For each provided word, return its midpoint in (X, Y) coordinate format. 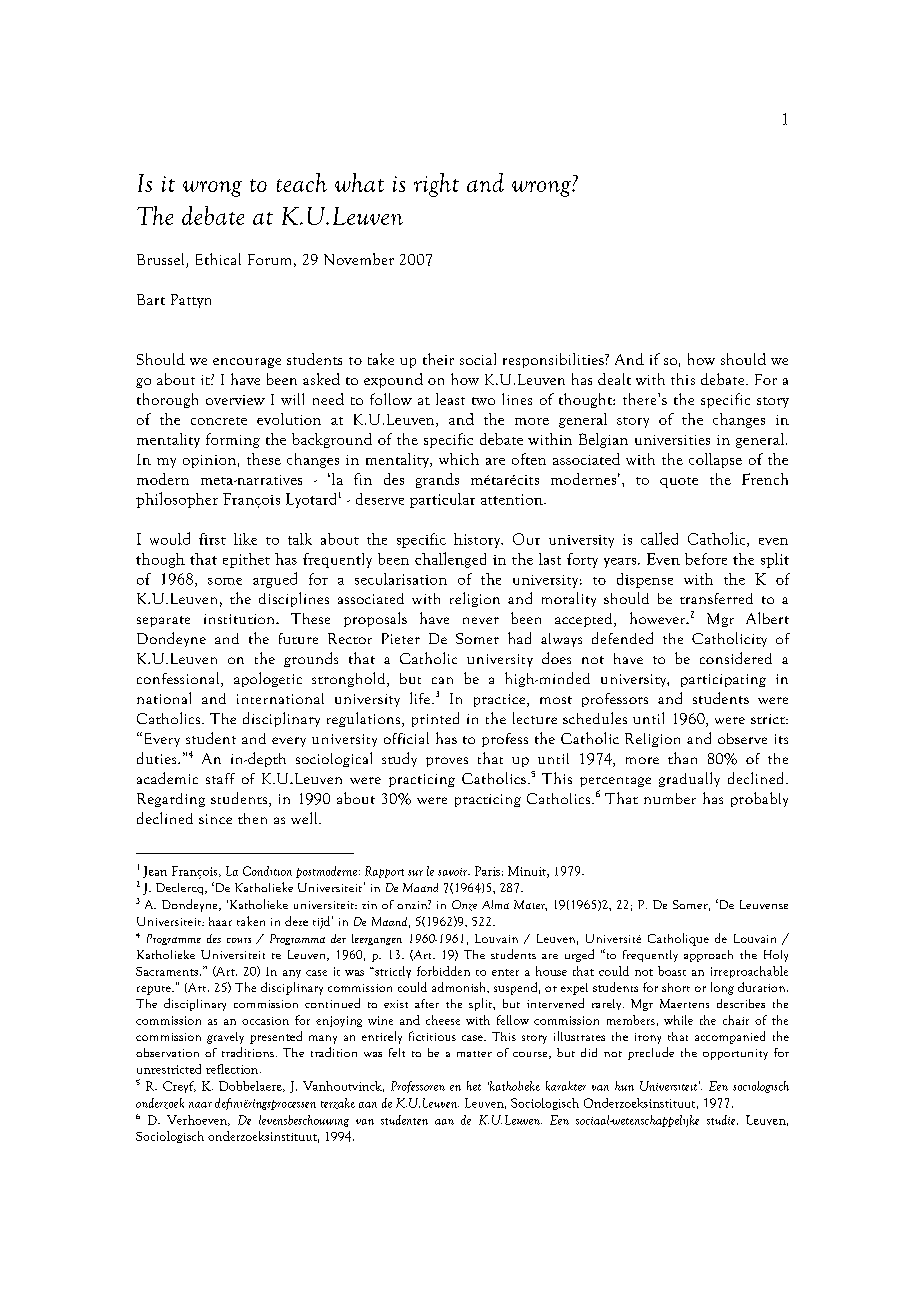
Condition (267, 871)
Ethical (218, 259)
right (436, 185)
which (459, 459)
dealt (614, 379)
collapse (715, 460)
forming (233, 440)
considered (736, 658)
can (442, 680)
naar (200, 1105)
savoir (454, 872)
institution (240, 619)
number (670, 798)
